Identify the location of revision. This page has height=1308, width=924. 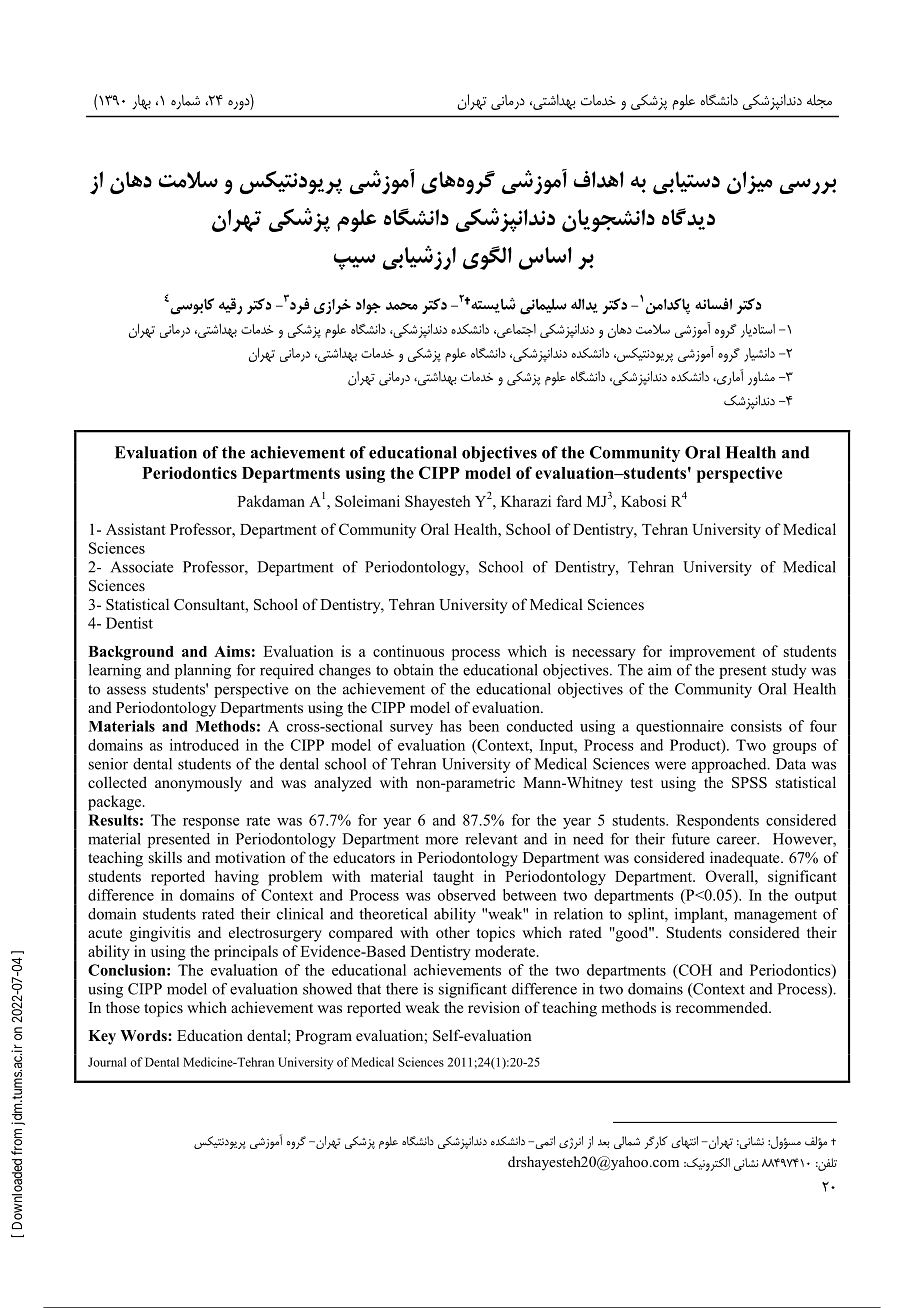
(494, 1007).
